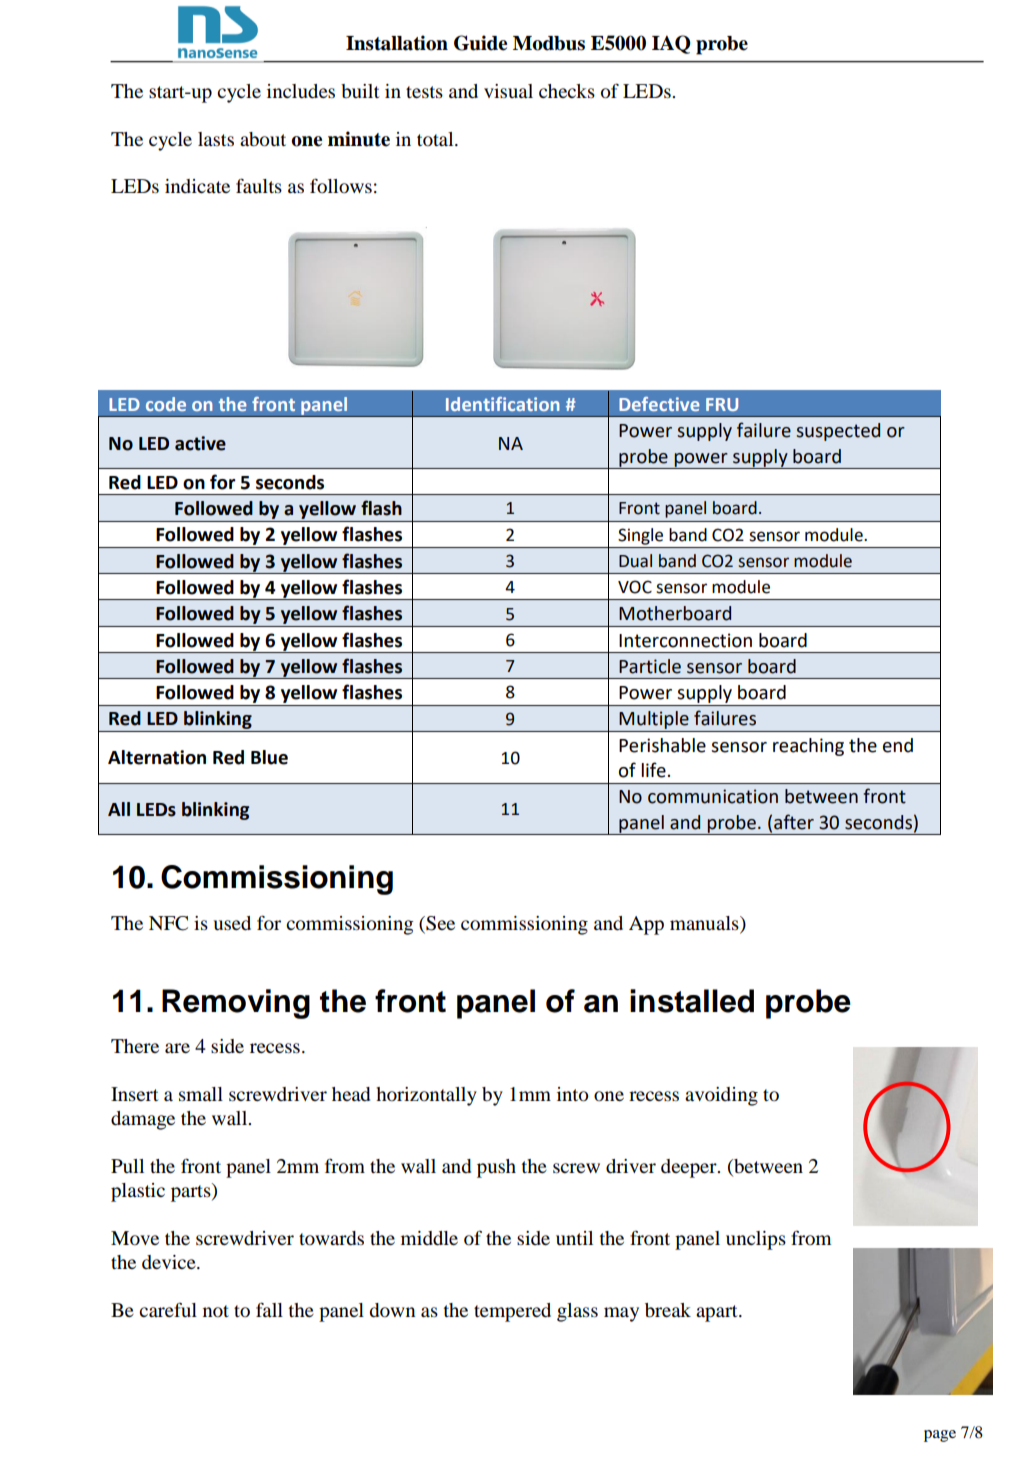 Image resolution: width=1033 pixels, height=1461 pixels. Describe the element at coordinates (838, 432) in the document. I see `suspected` at that location.
